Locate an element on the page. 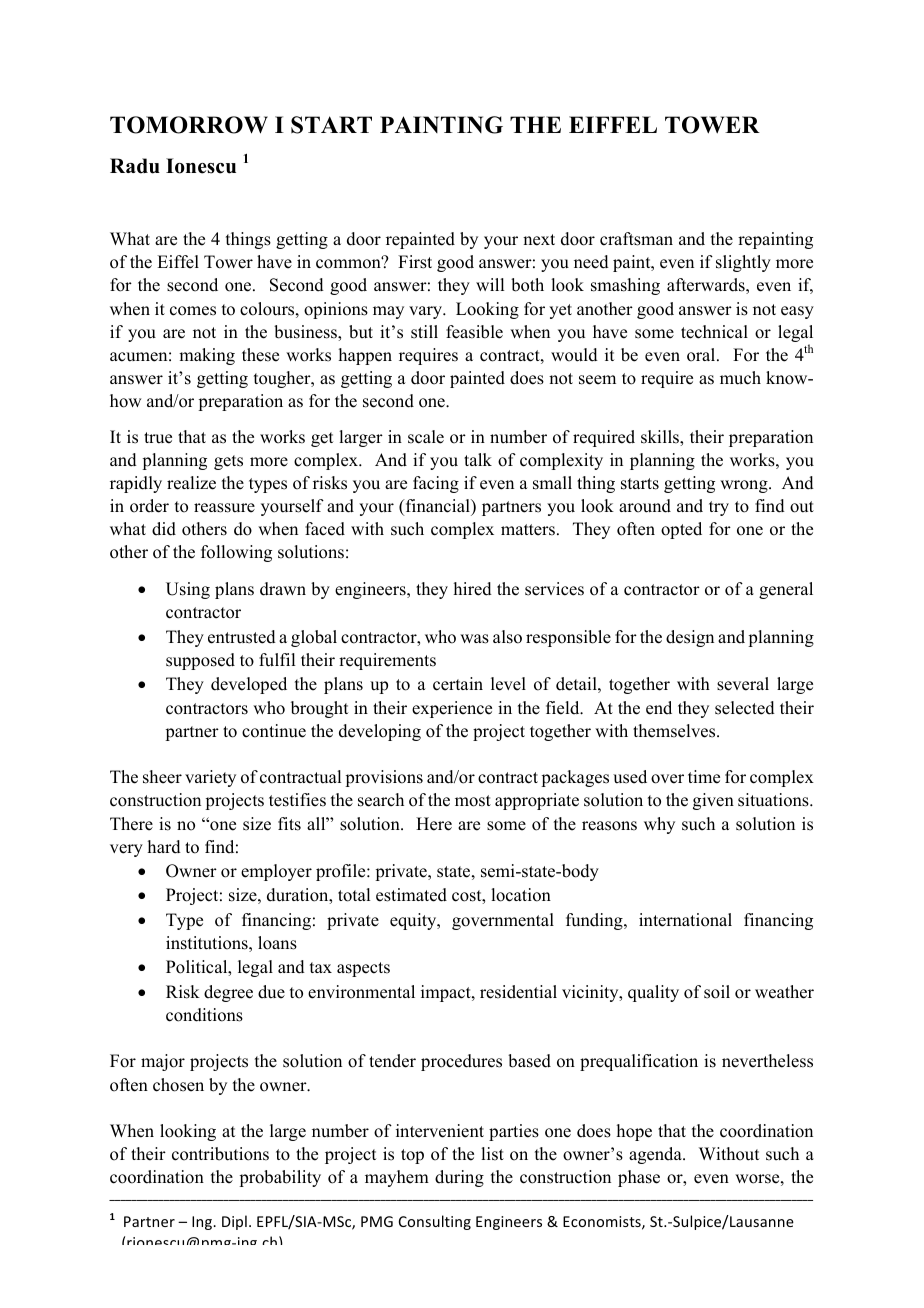 The height and width of the document is (1308, 924). agenda is located at coordinates (656, 1155).
